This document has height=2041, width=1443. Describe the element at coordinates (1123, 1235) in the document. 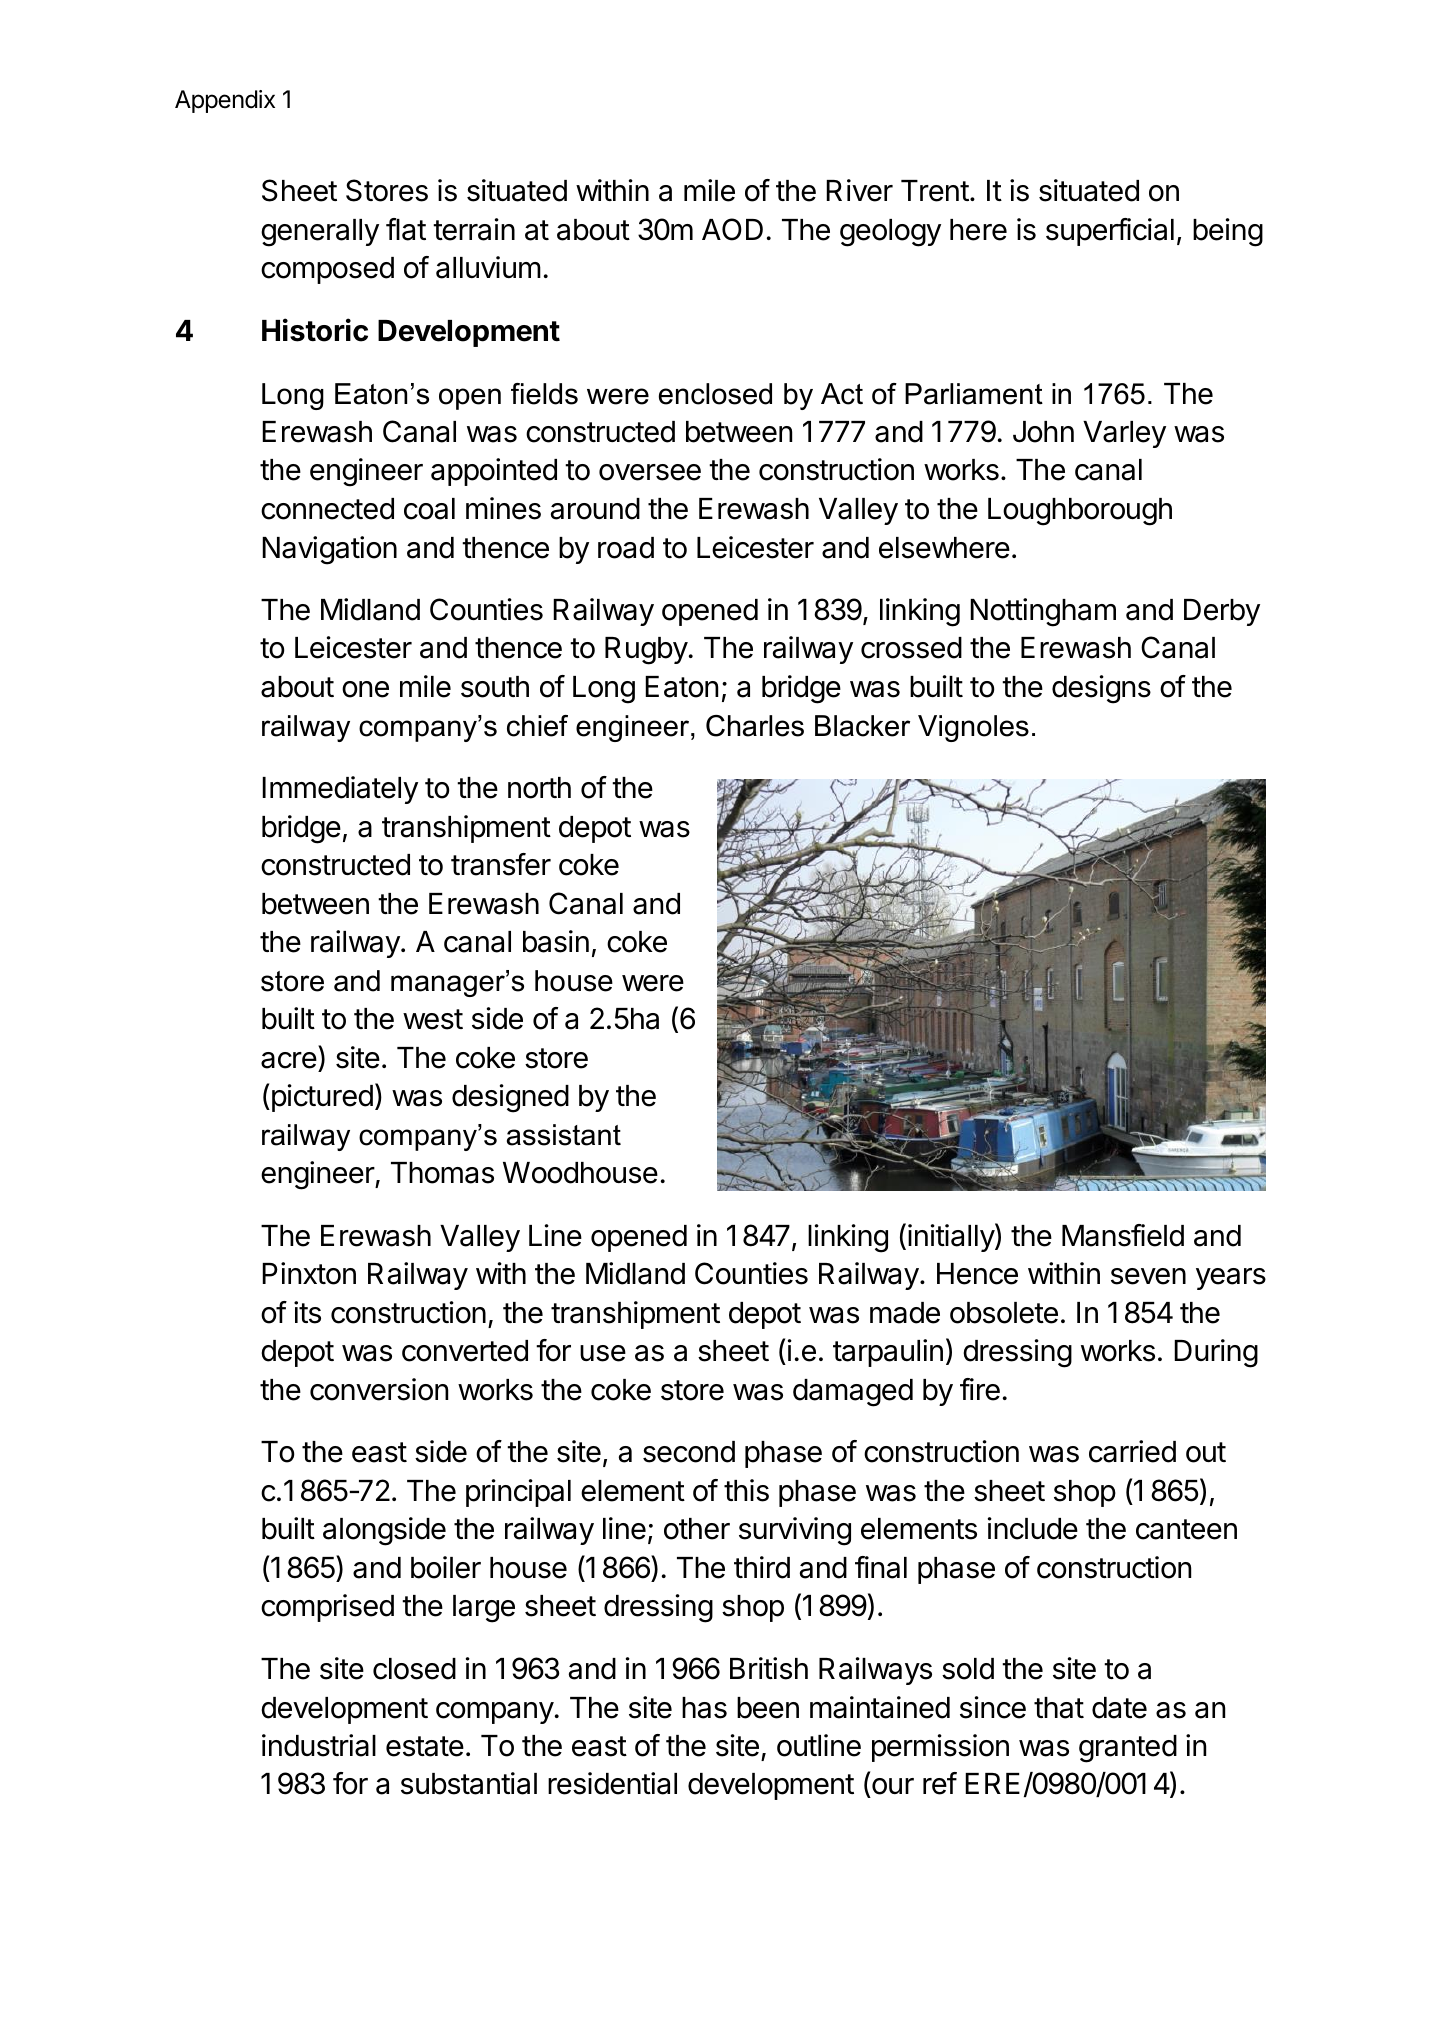

I see `Mansfield` at that location.
